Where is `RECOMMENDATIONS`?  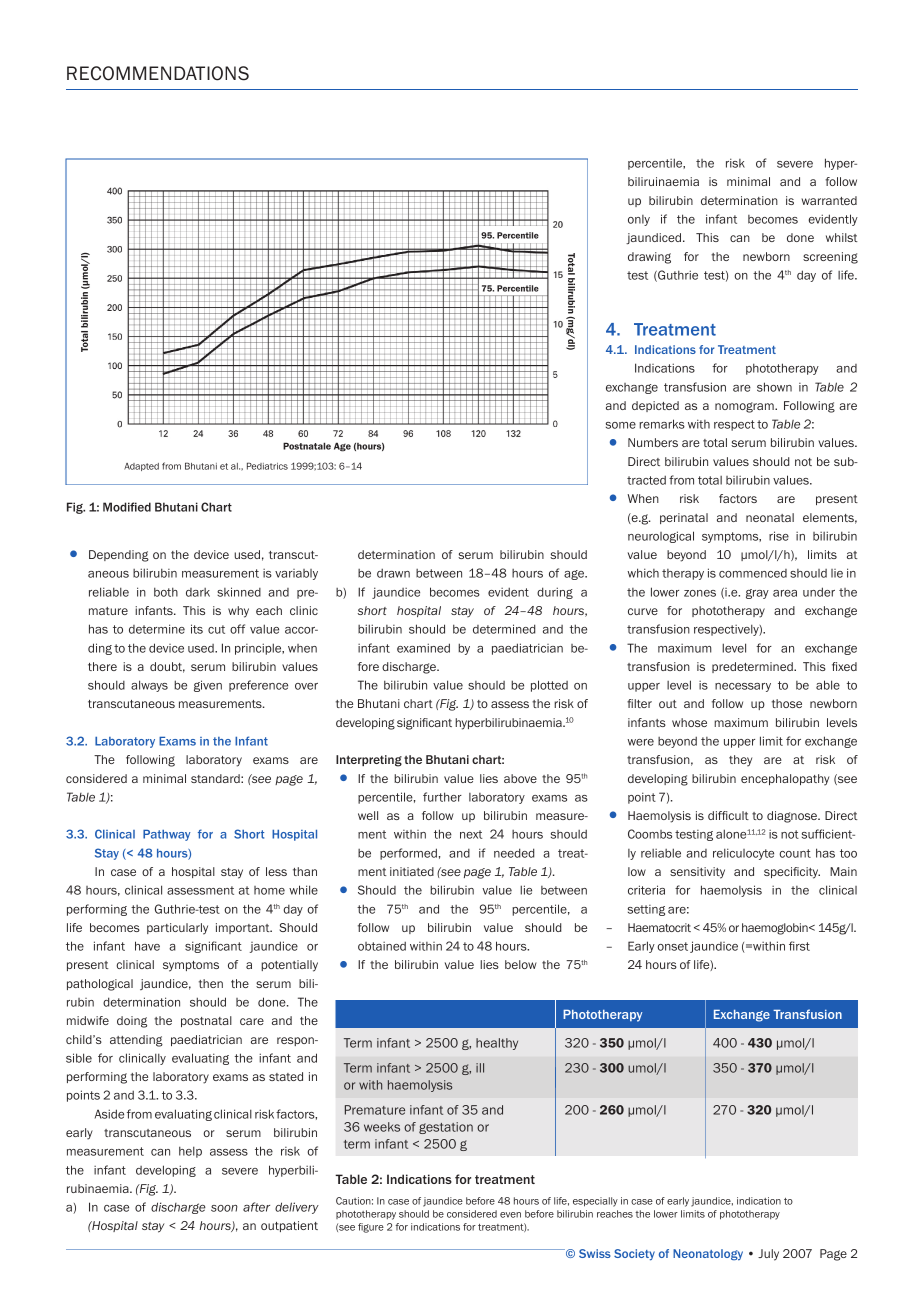
RECOMMENDATIONS is located at coordinates (158, 73).
